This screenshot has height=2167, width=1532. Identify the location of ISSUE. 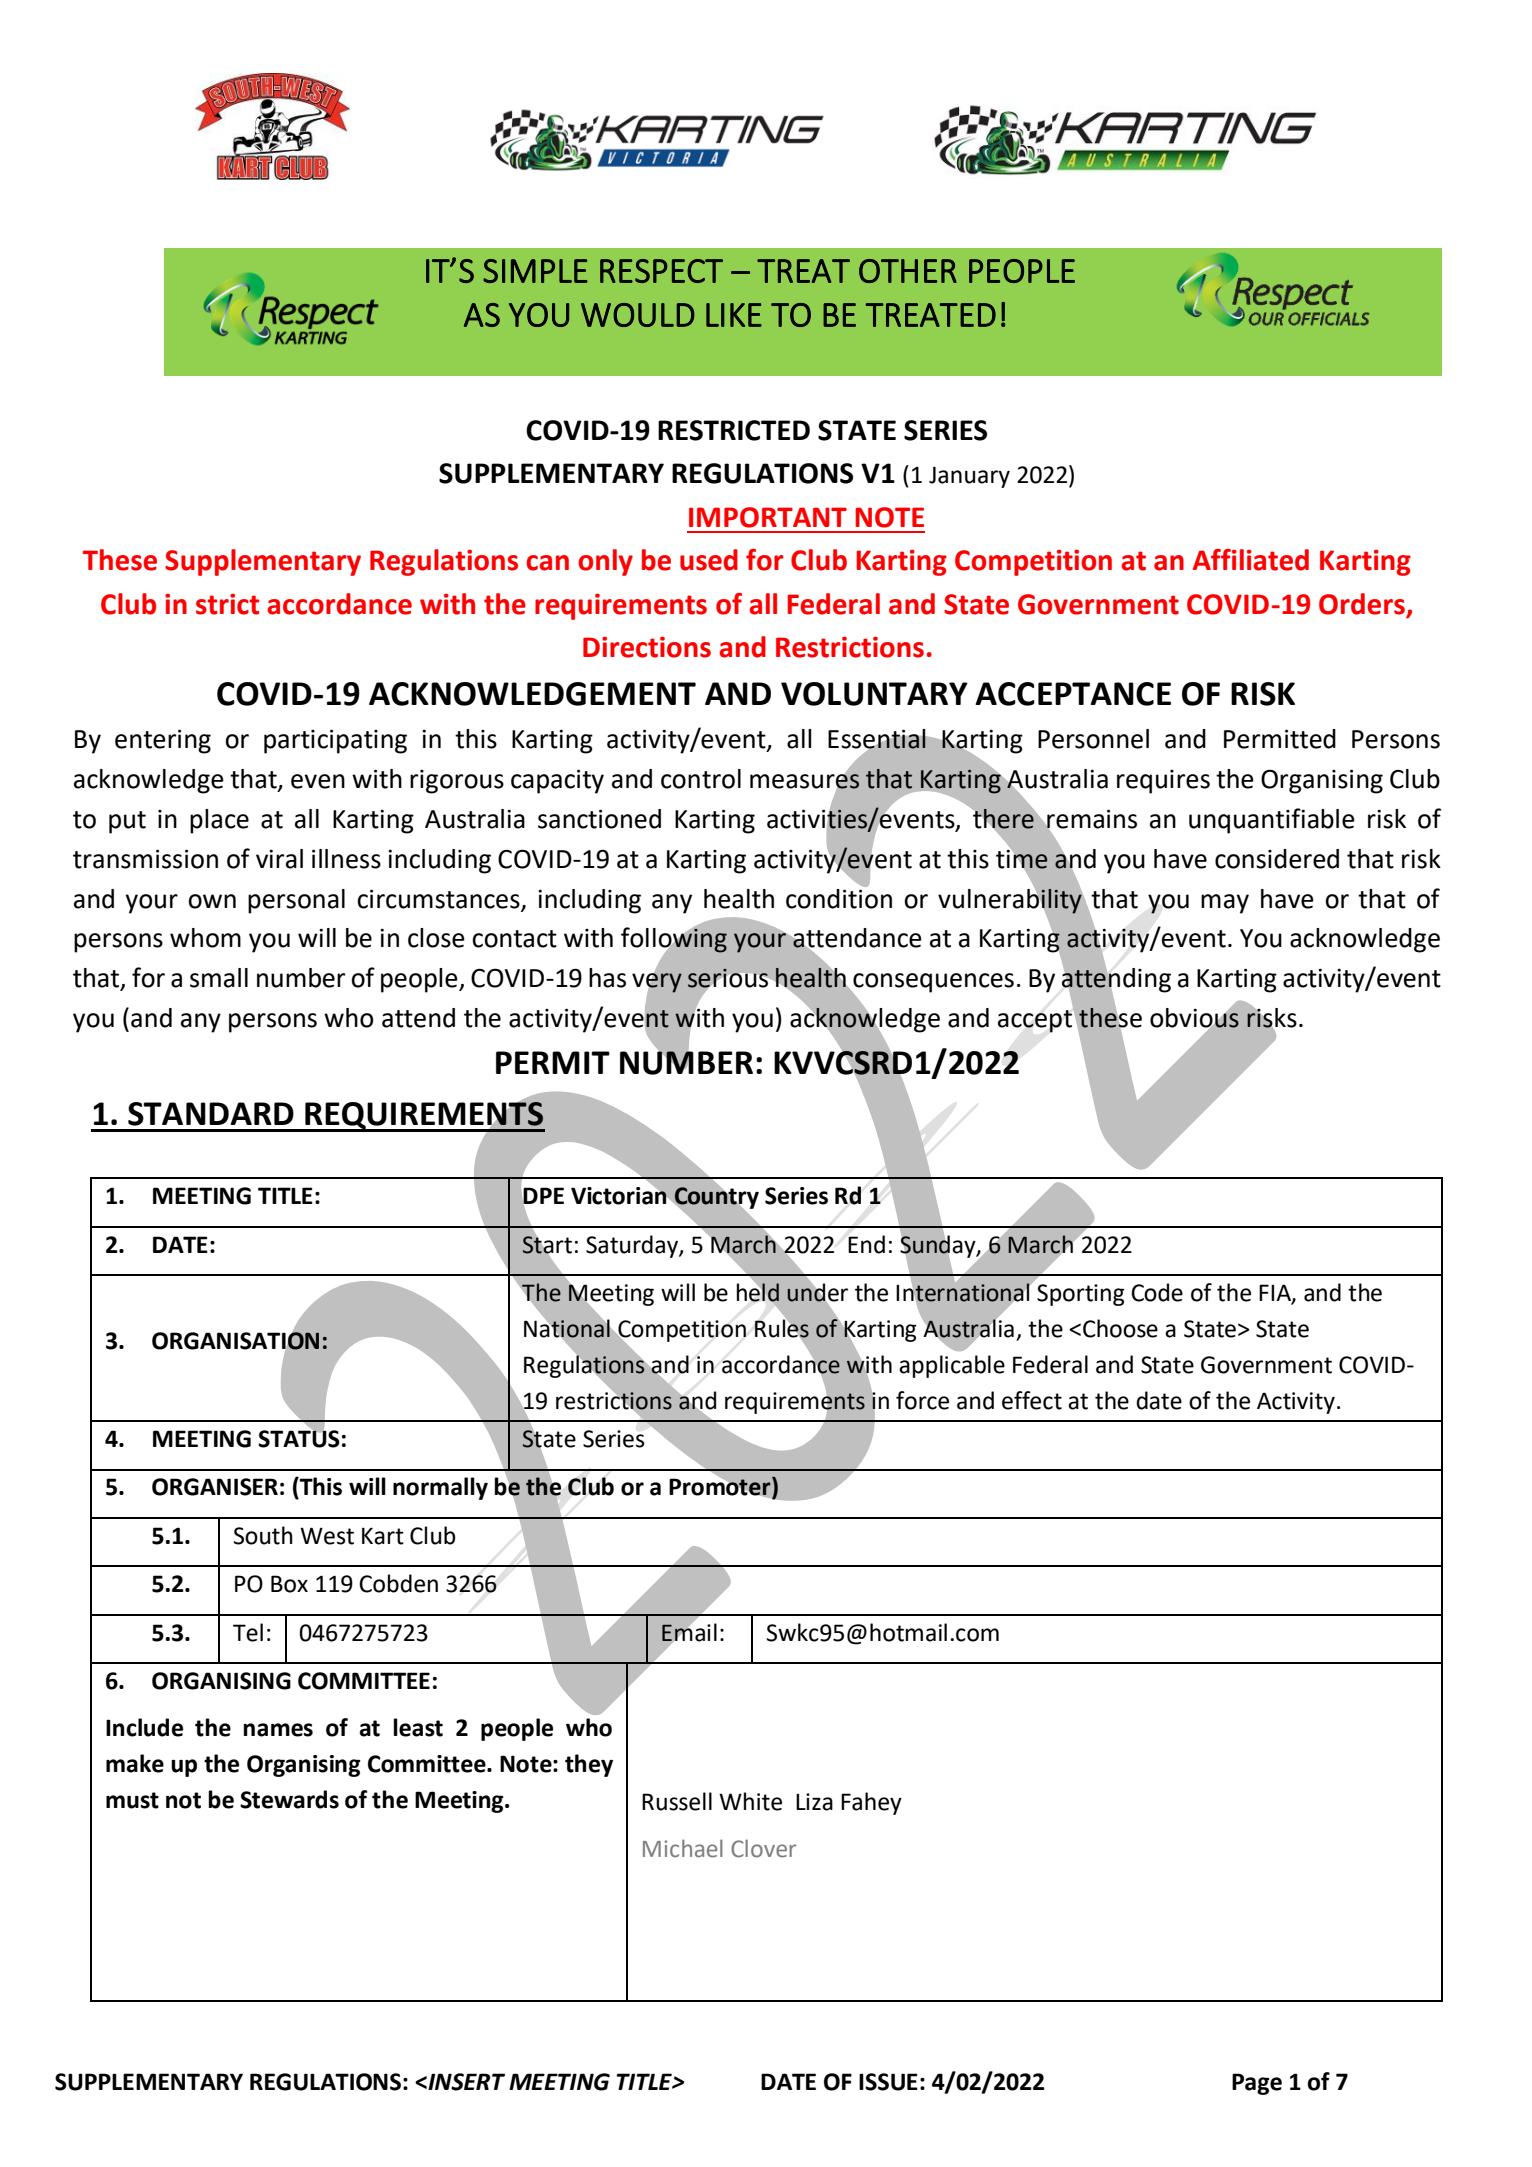
(888, 2082).
